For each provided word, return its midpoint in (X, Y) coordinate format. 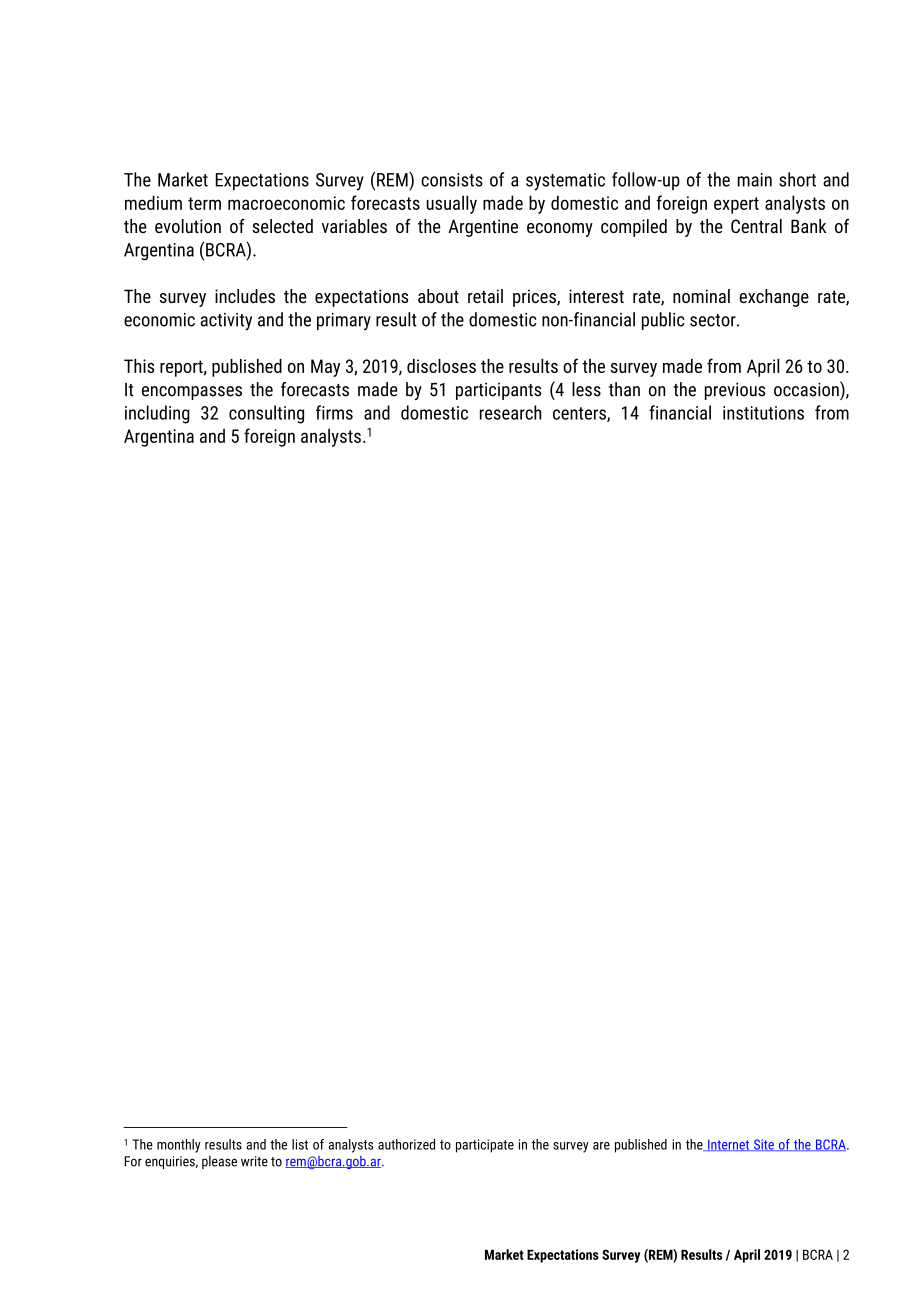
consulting (266, 414)
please (219, 1162)
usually (451, 204)
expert (736, 205)
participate (485, 1146)
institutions (763, 413)
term (204, 203)
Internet (728, 1145)
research (510, 412)
